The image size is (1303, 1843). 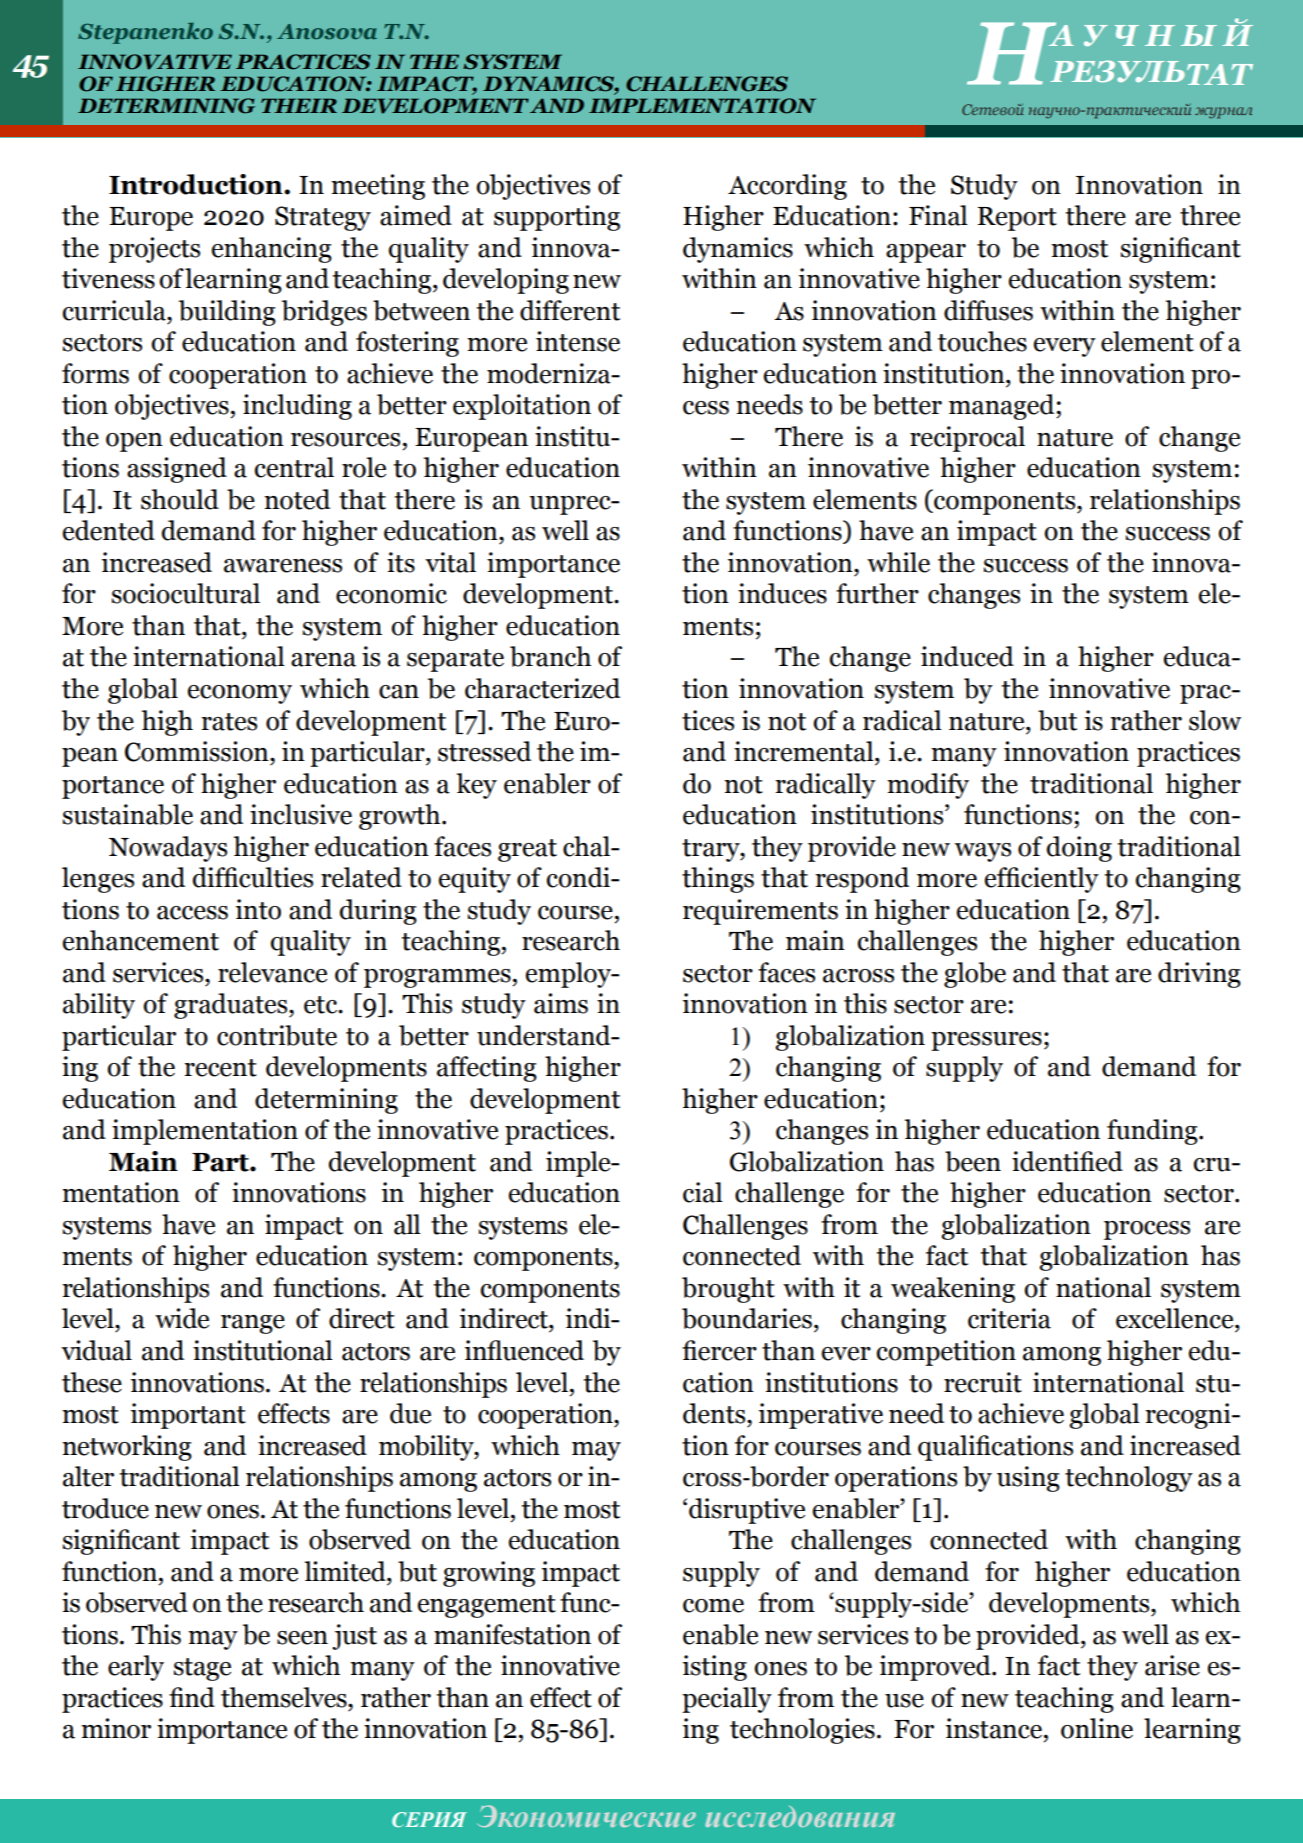 What do you see at coordinates (258, 909) in the page?
I see `into` at bounding box center [258, 909].
